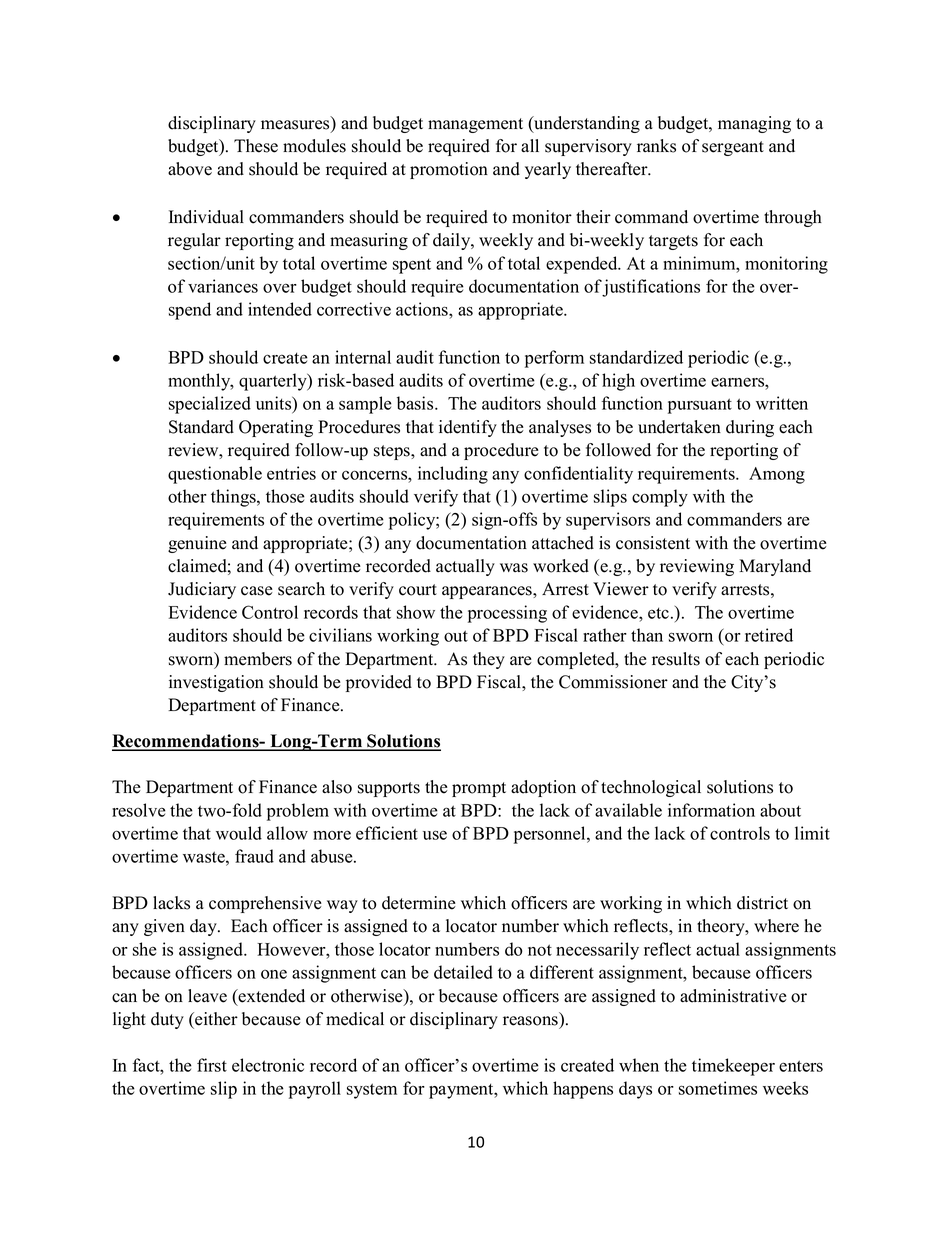 The height and width of the image is (1233, 952). Describe the element at coordinates (449, 170) in the image. I see `promotion` at that location.
